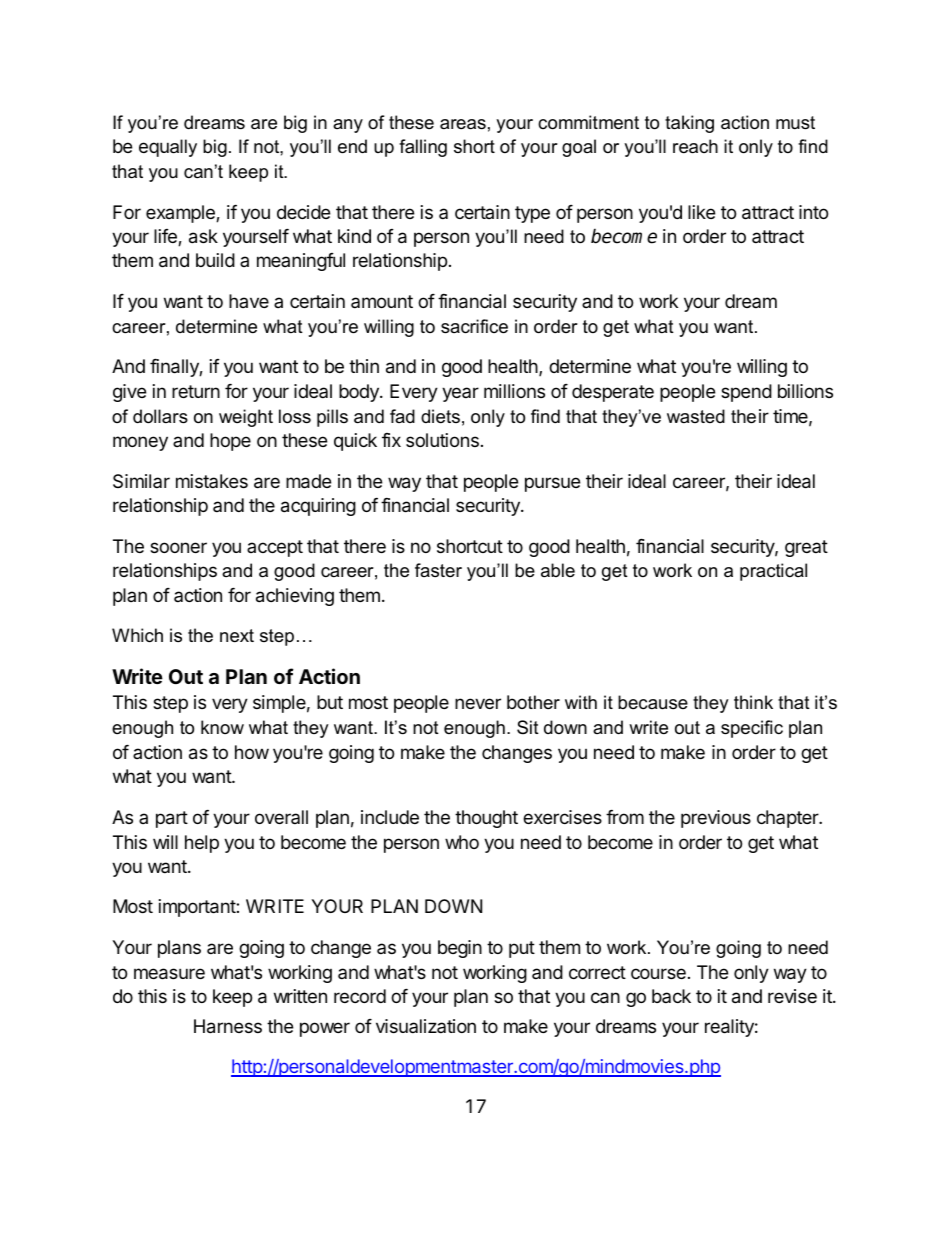  What do you see at coordinates (168, 148) in the document?
I see `equally` at bounding box center [168, 148].
